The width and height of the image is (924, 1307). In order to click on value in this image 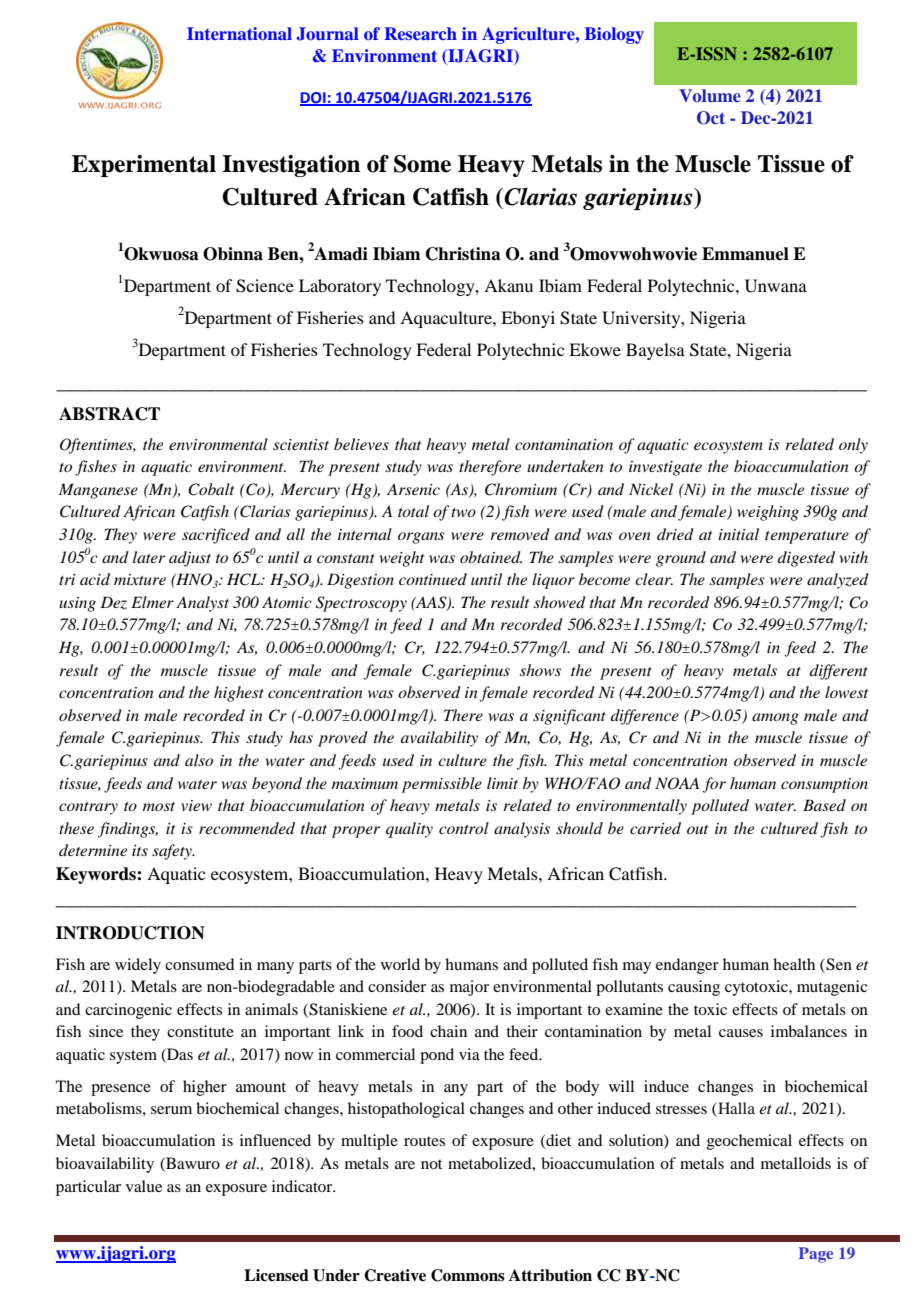, I will do `click(144, 1186)`.
